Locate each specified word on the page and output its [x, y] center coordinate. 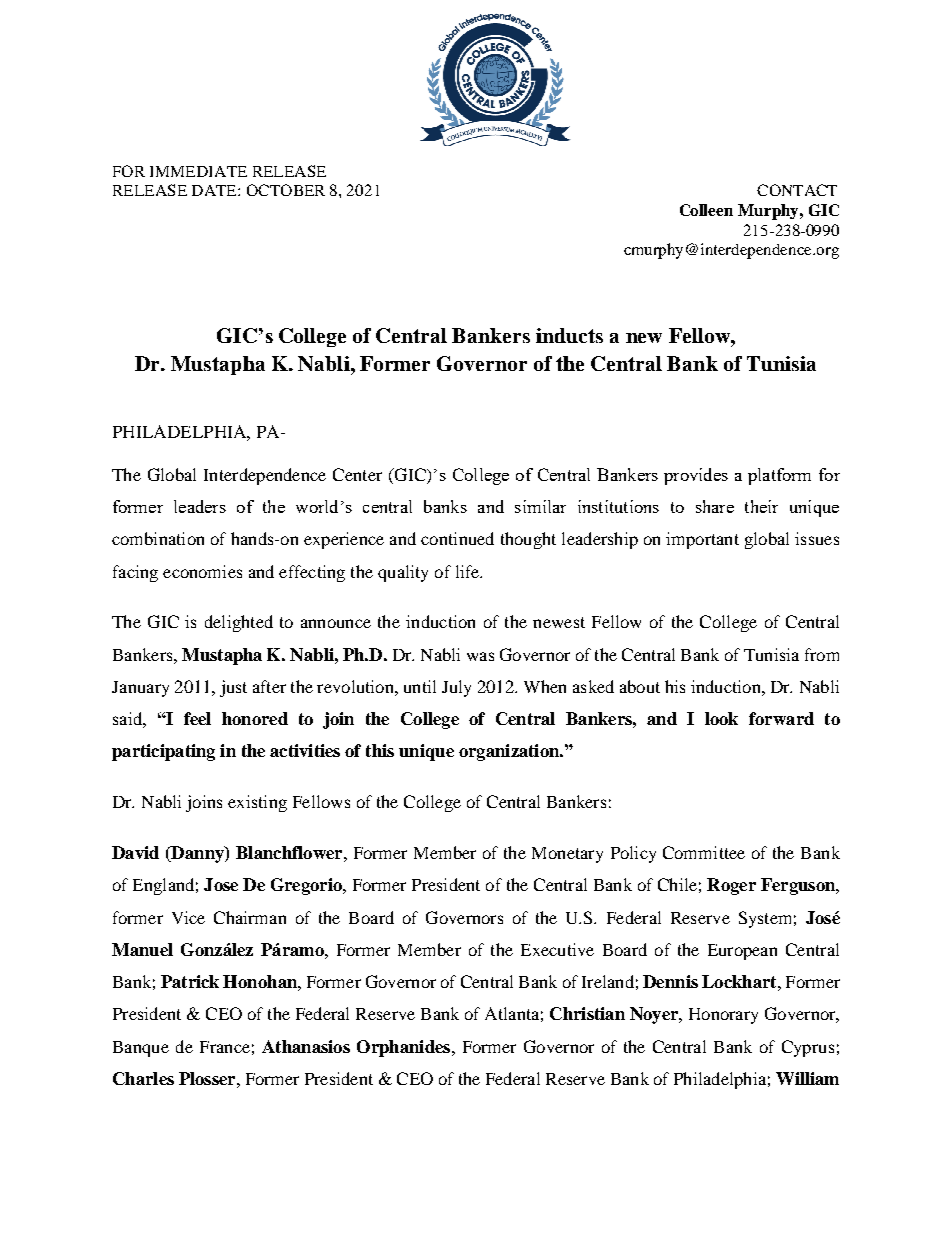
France [225, 1047]
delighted [239, 623]
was [480, 656]
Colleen [706, 210]
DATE [215, 190]
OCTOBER [286, 190]
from [822, 654]
